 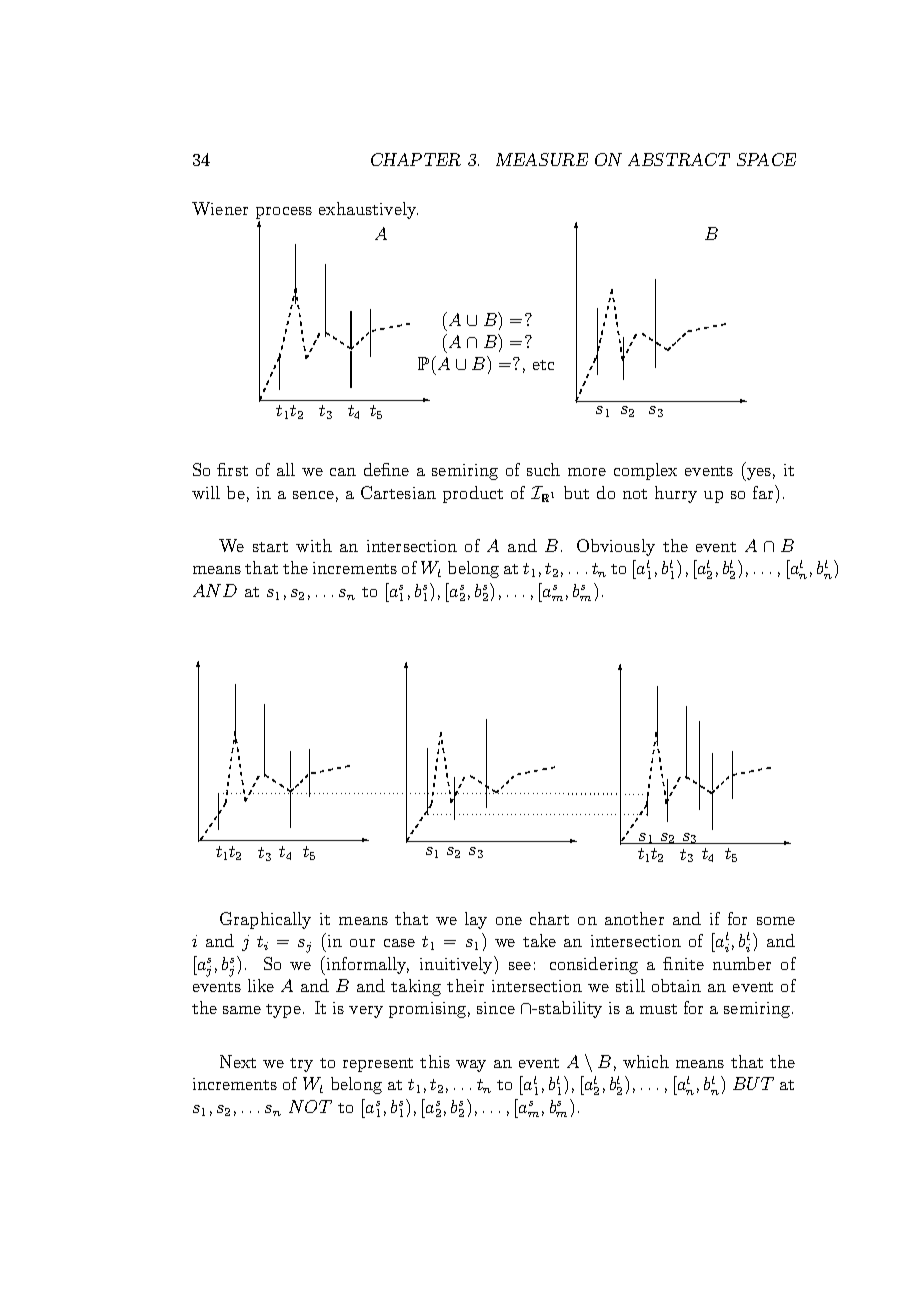 What do you see at coordinates (284, 214) in the screenshot?
I see `process` at bounding box center [284, 214].
